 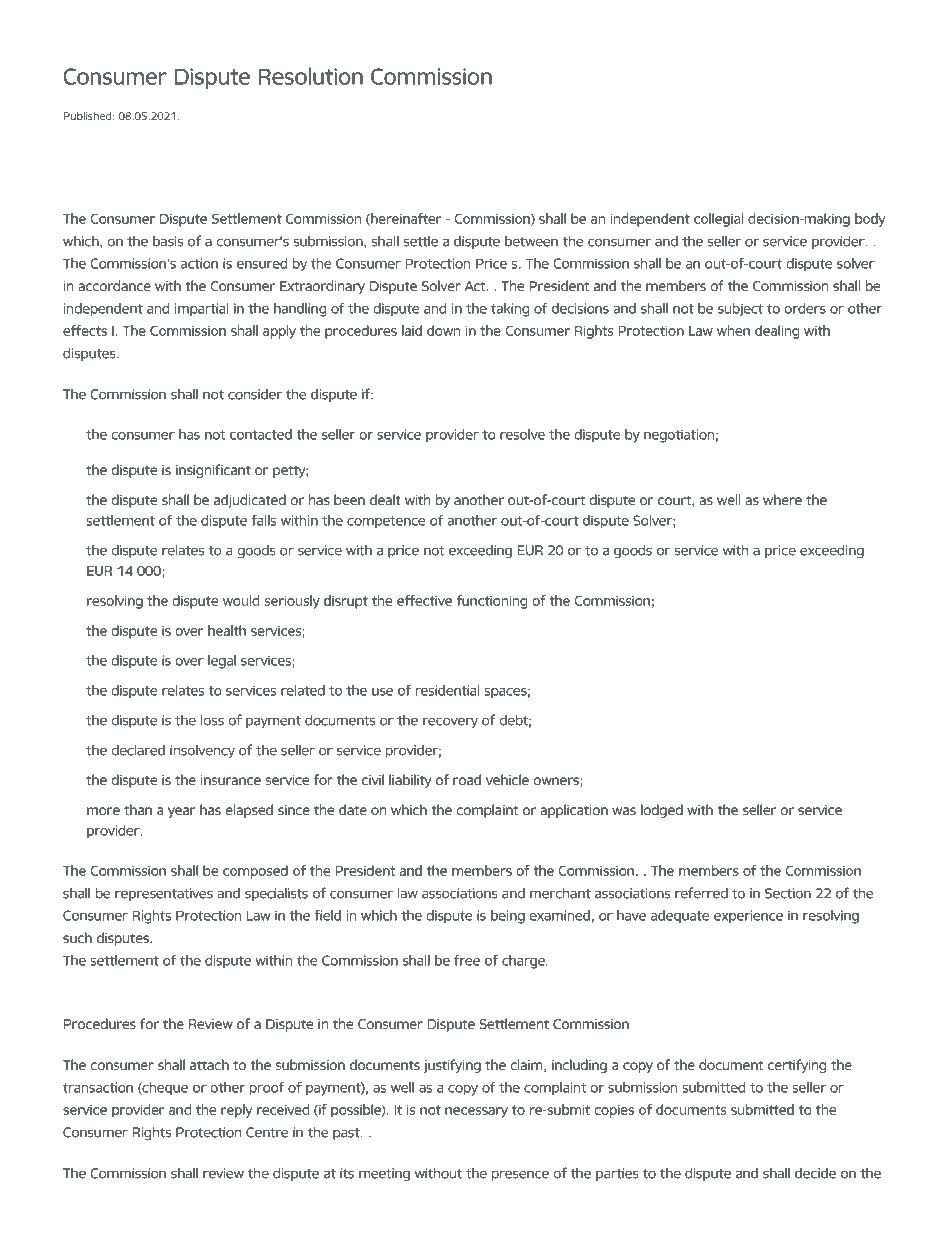 I want to click on collegial, so click(x=718, y=220).
